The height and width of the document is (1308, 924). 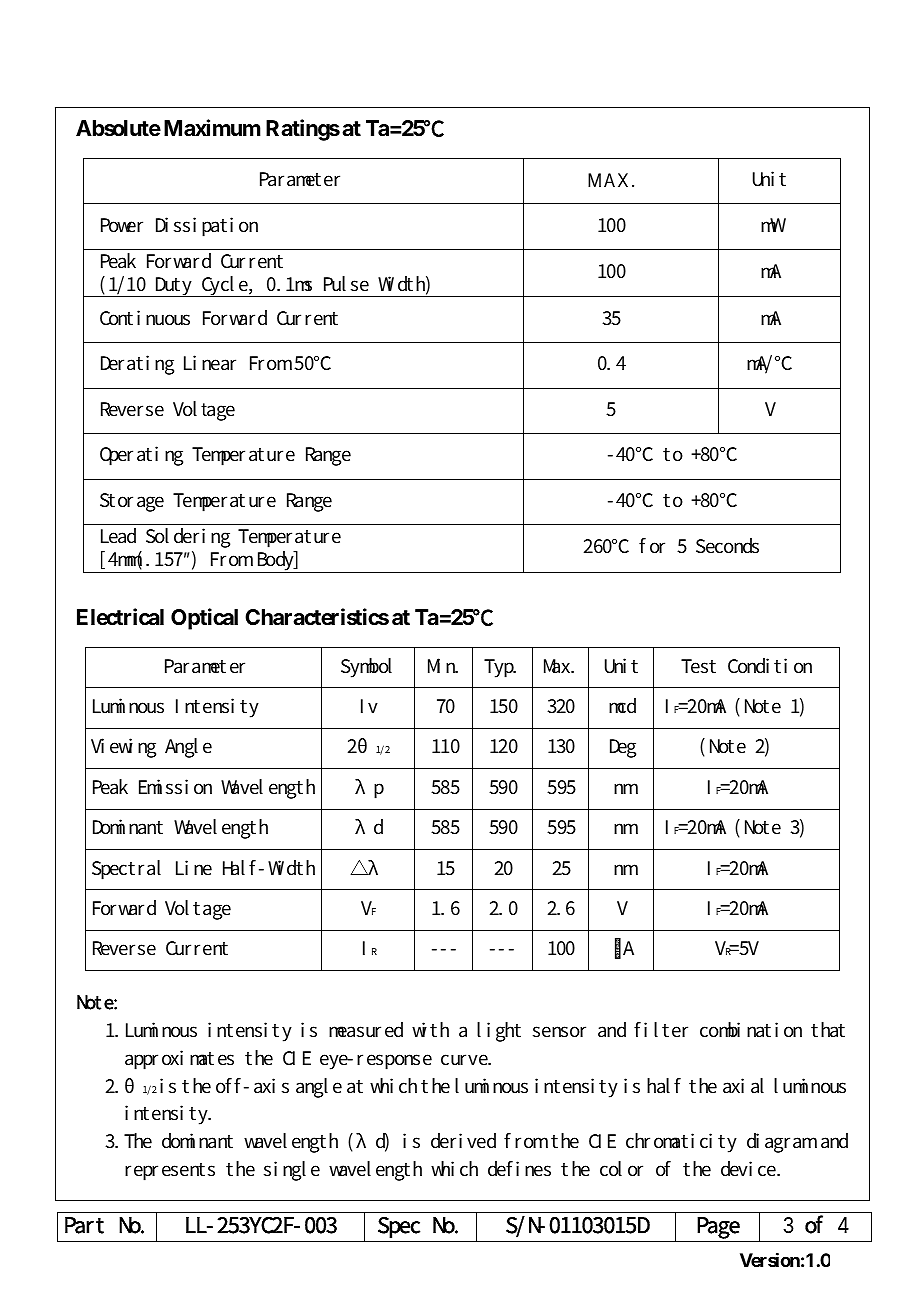 What do you see at coordinates (137, 365) in the document?
I see `Derating` at bounding box center [137, 365].
